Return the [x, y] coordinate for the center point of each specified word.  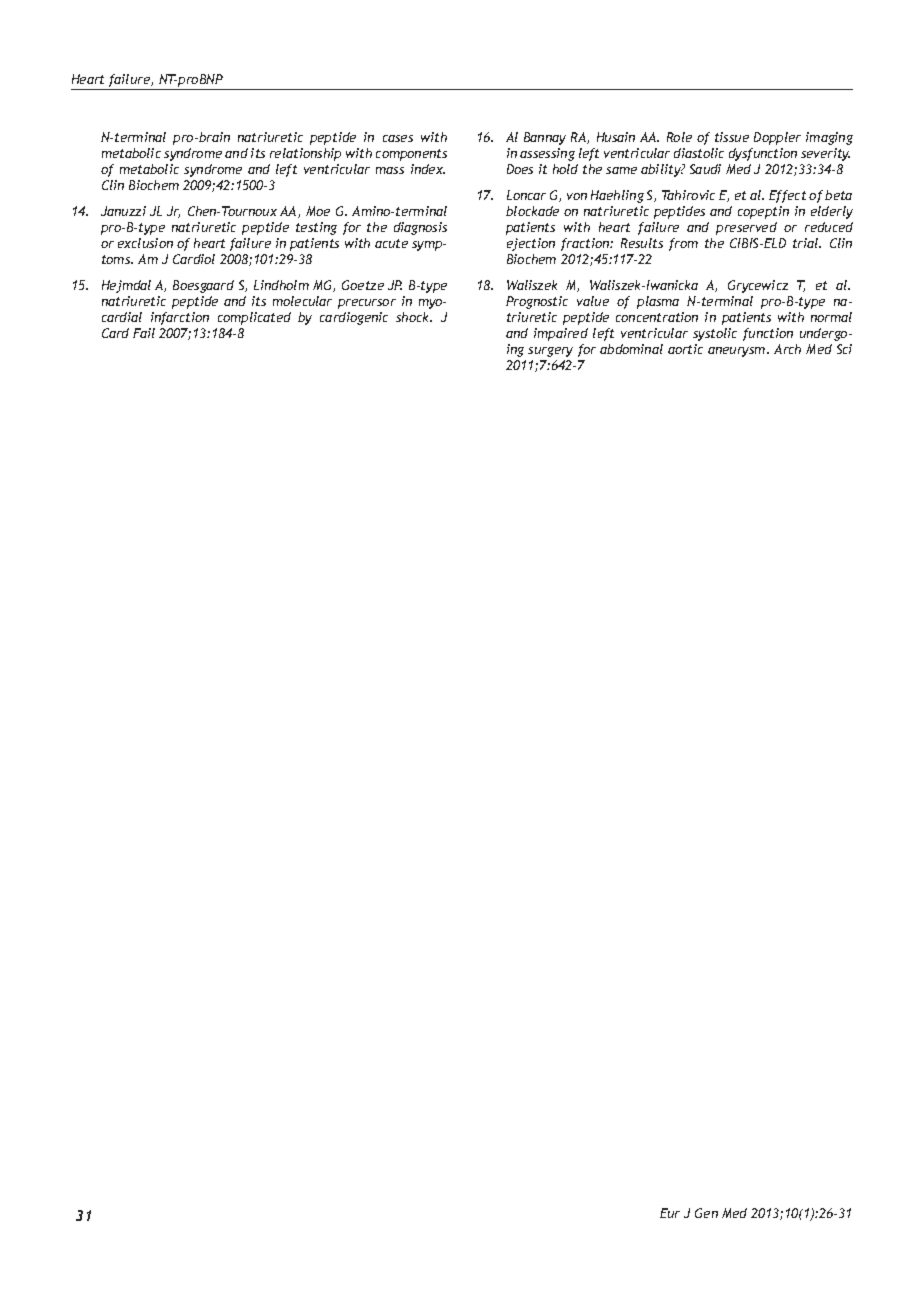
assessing [547, 154]
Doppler [777, 138]
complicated [254, 318]
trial [807, 243]
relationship [305, 154]
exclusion [145, 243]
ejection [531, 244]
